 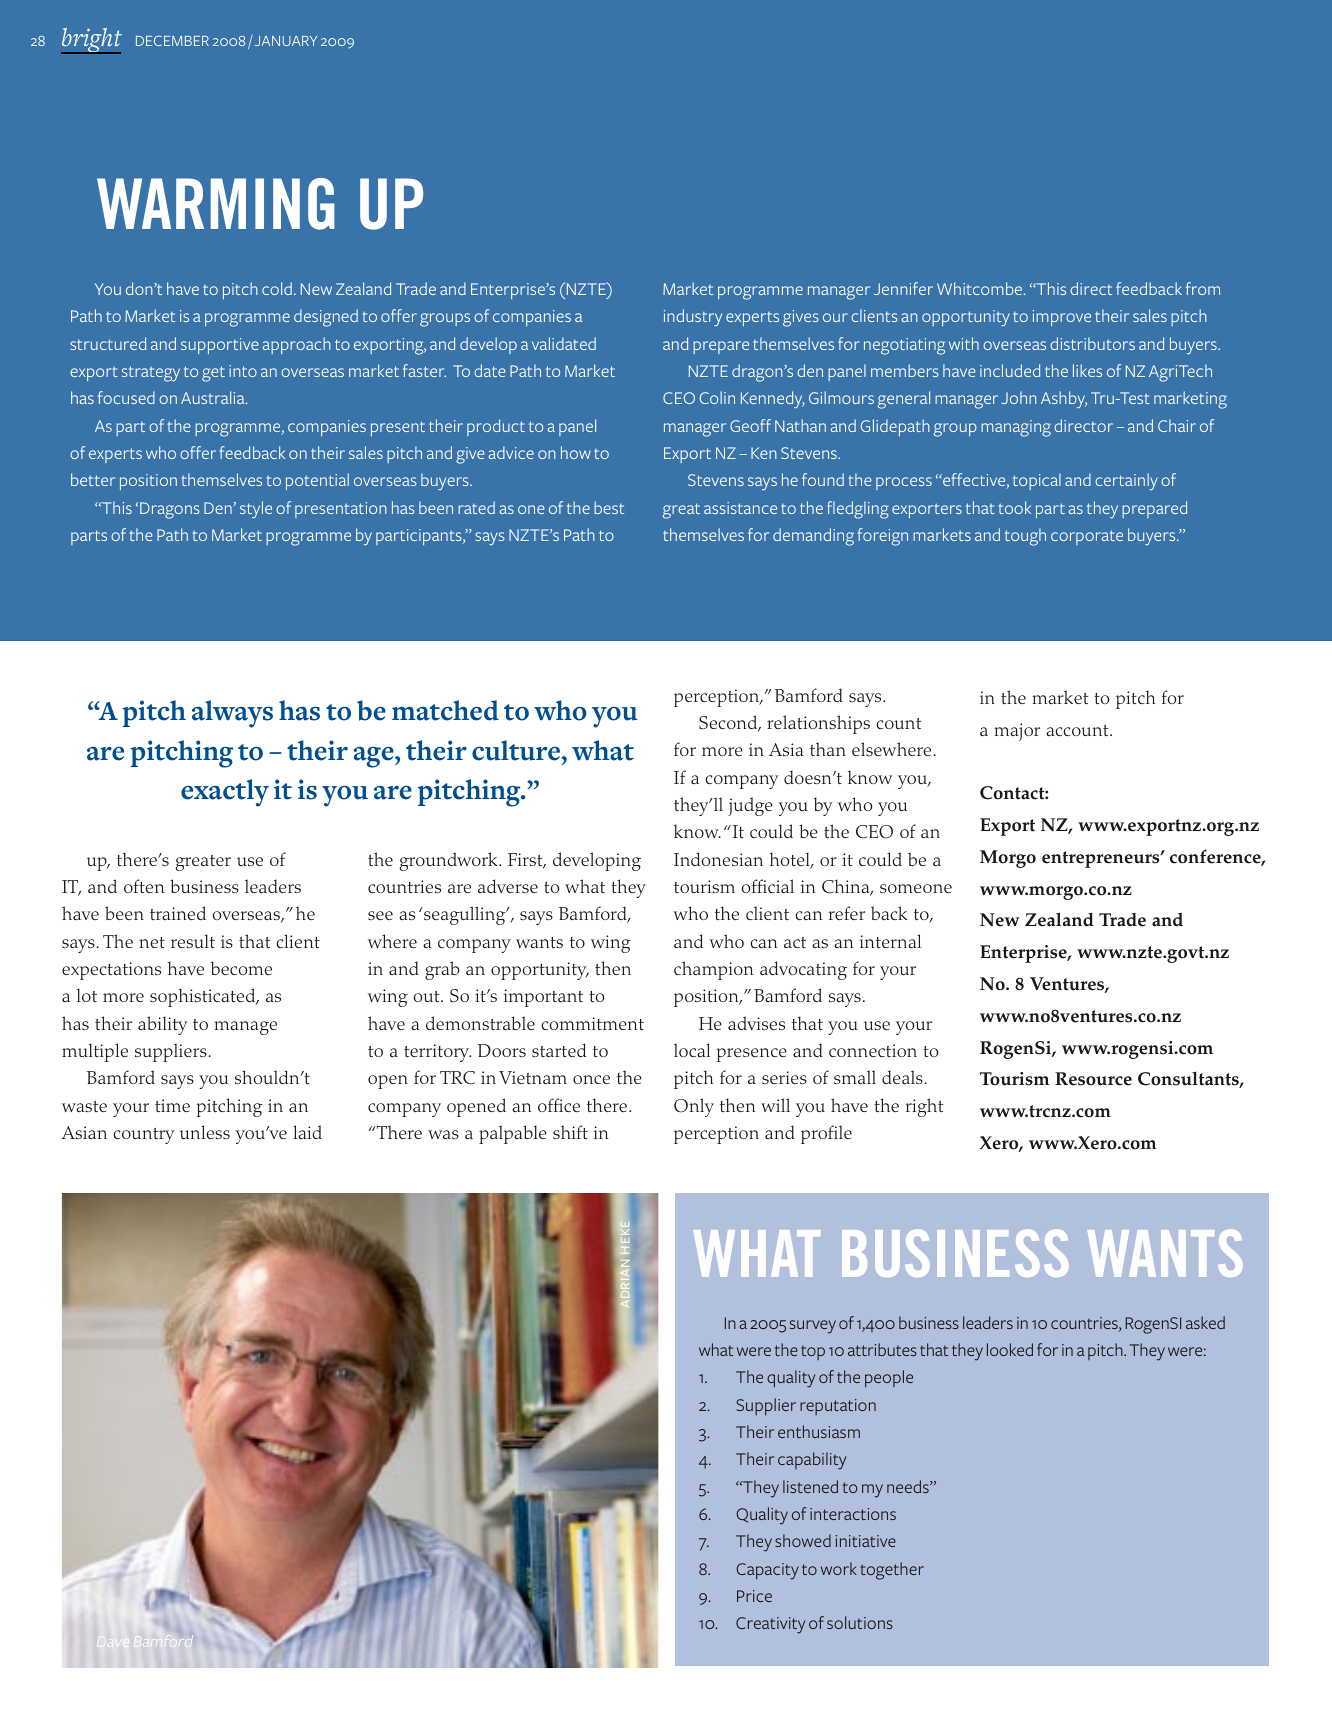 What do you see at coordinates (693, 318) in the screenshot?
I see `industry` at bounding box center [693, 318].
